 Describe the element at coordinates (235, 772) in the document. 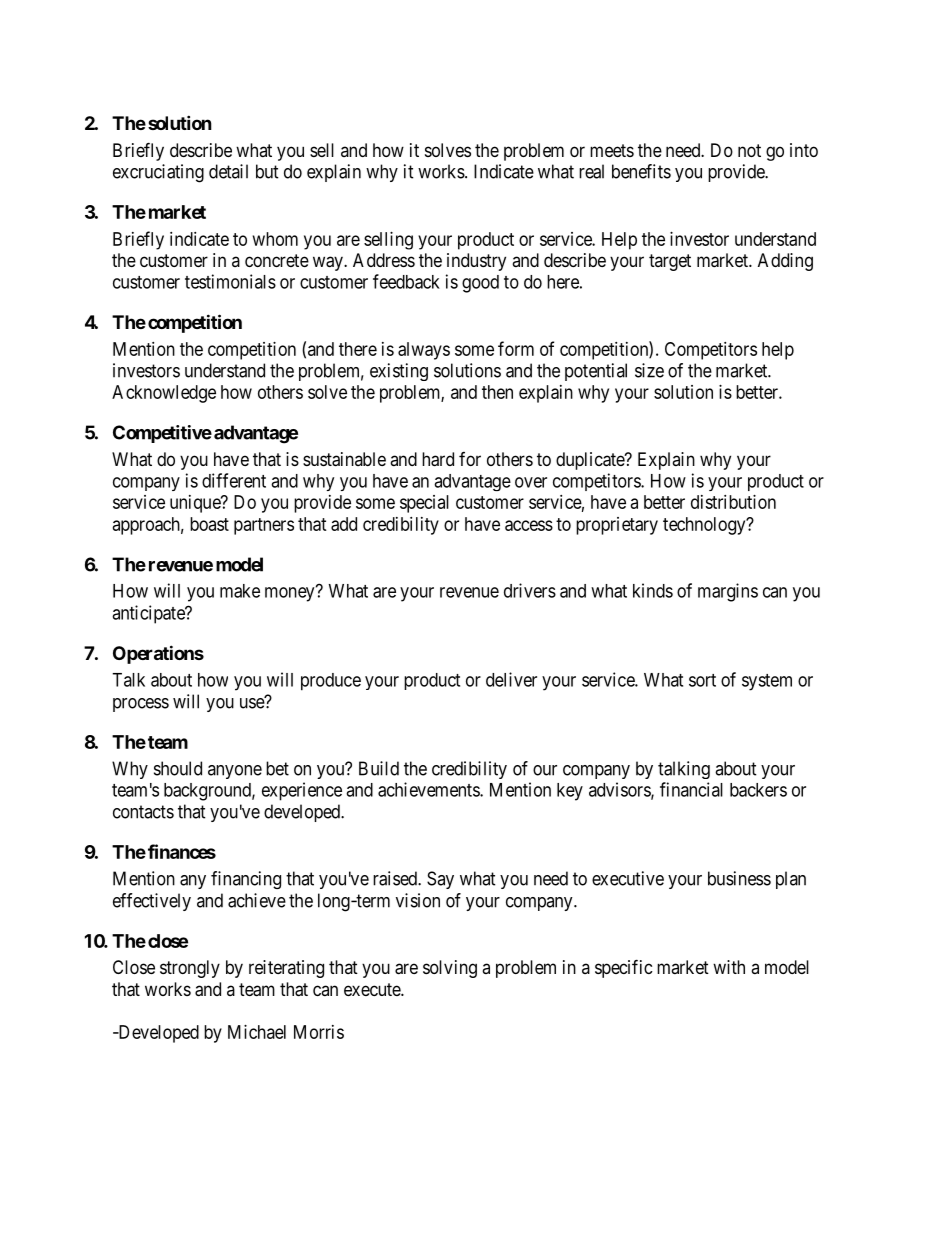

I see `anyone` at that location.
